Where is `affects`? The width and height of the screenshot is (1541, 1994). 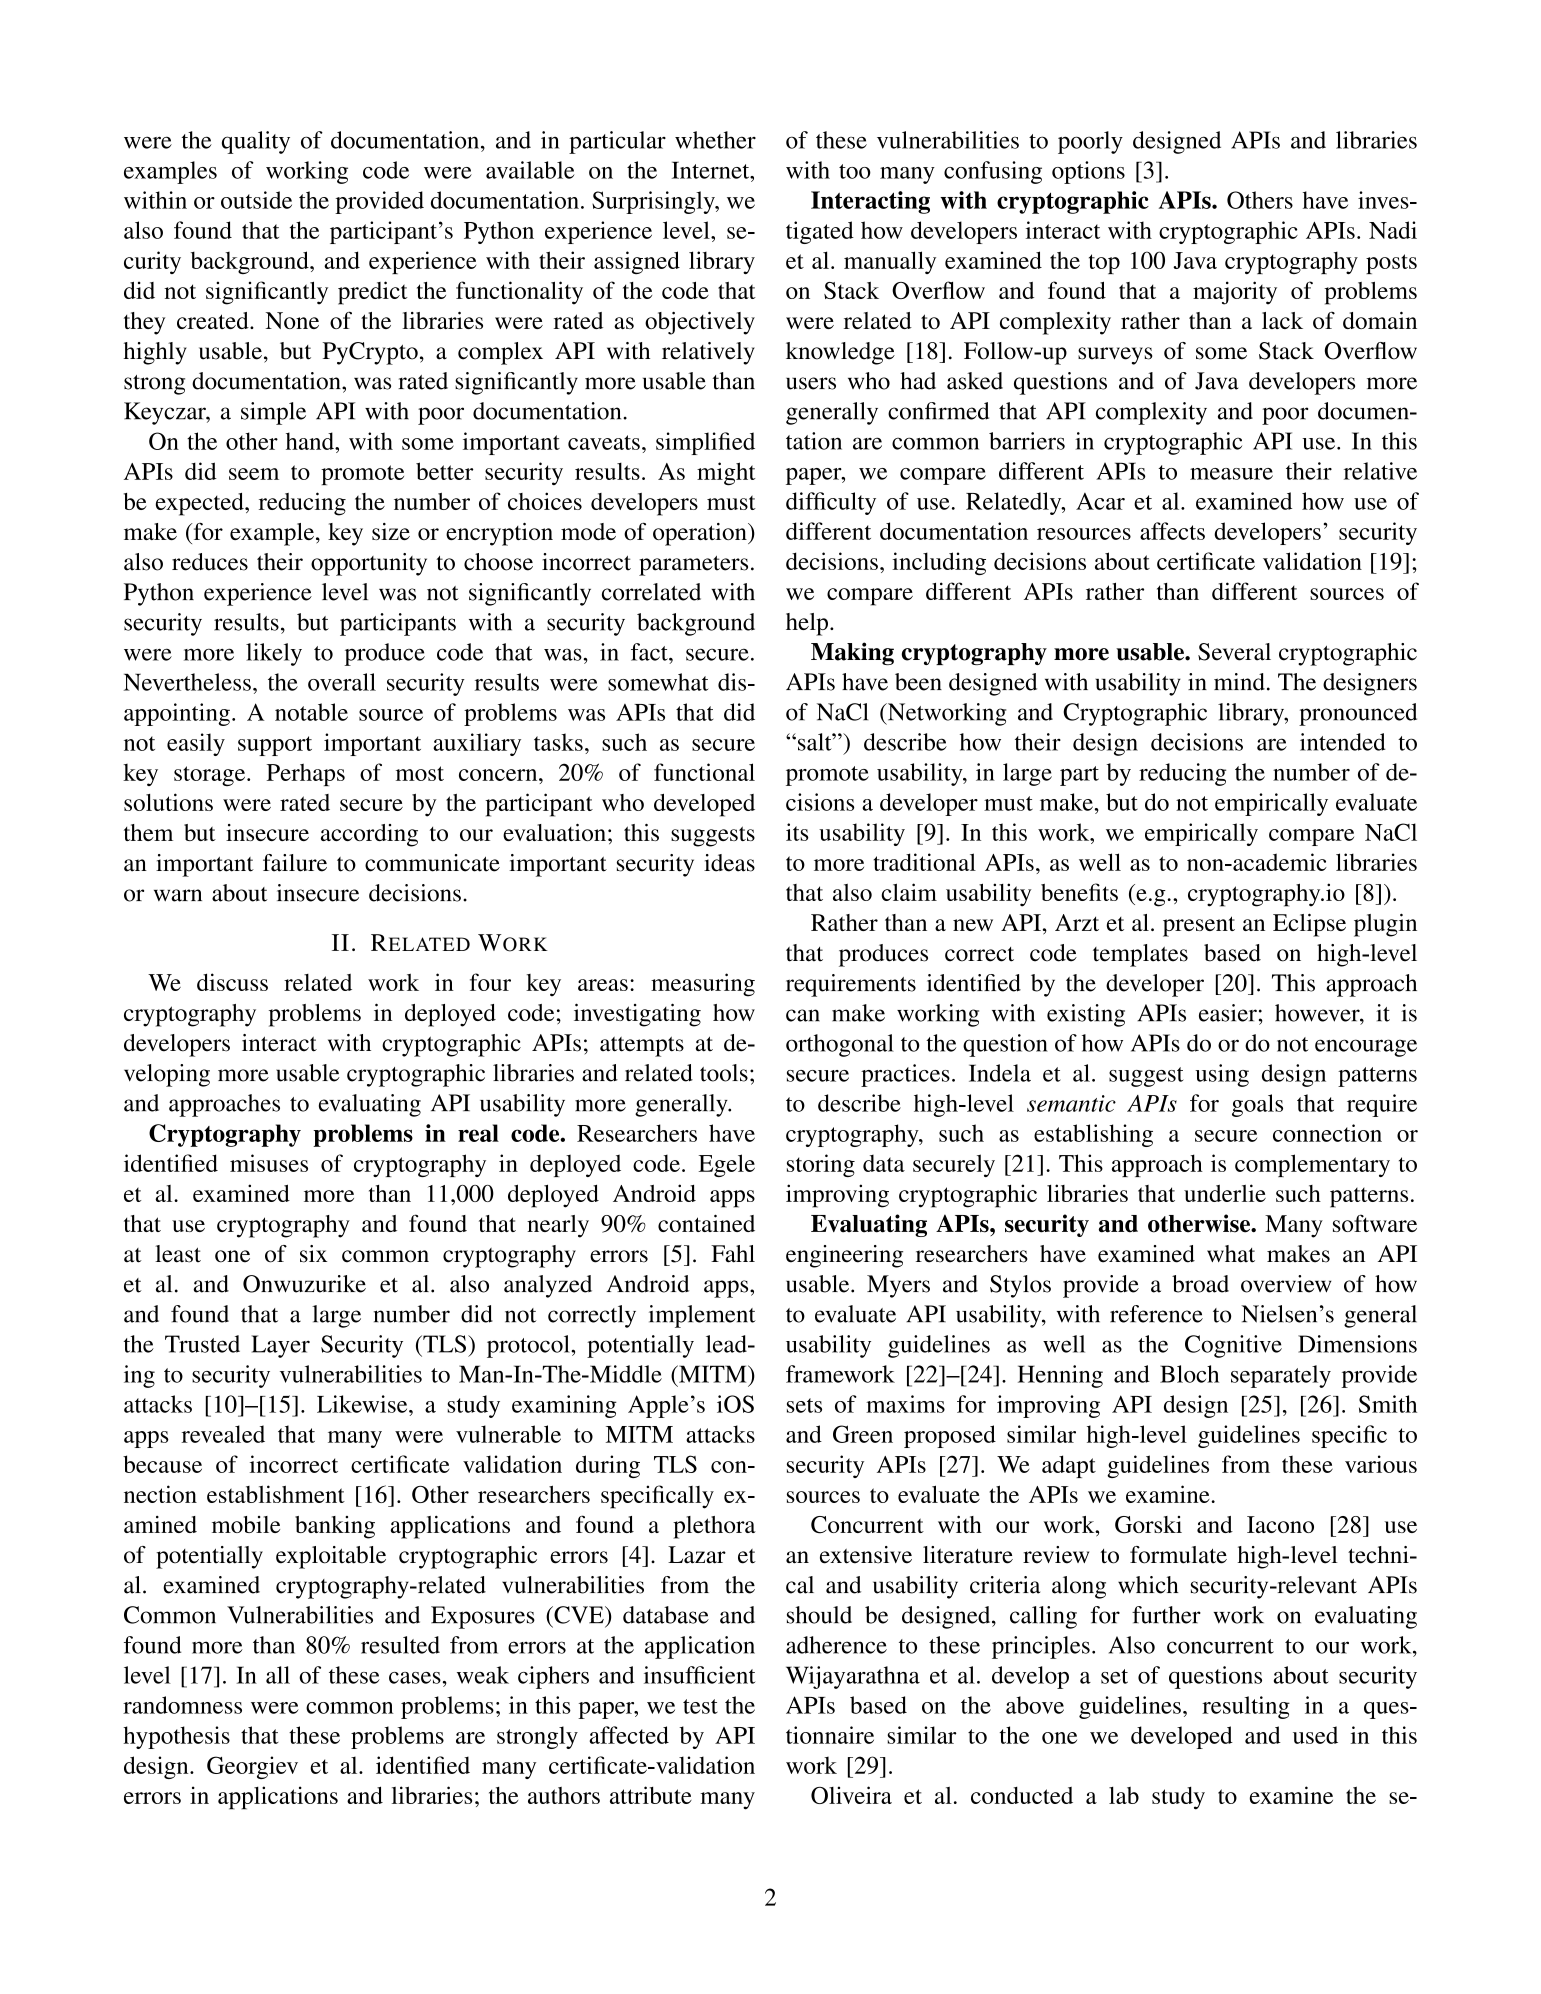 affects is located at coordinates (1172, 531).
